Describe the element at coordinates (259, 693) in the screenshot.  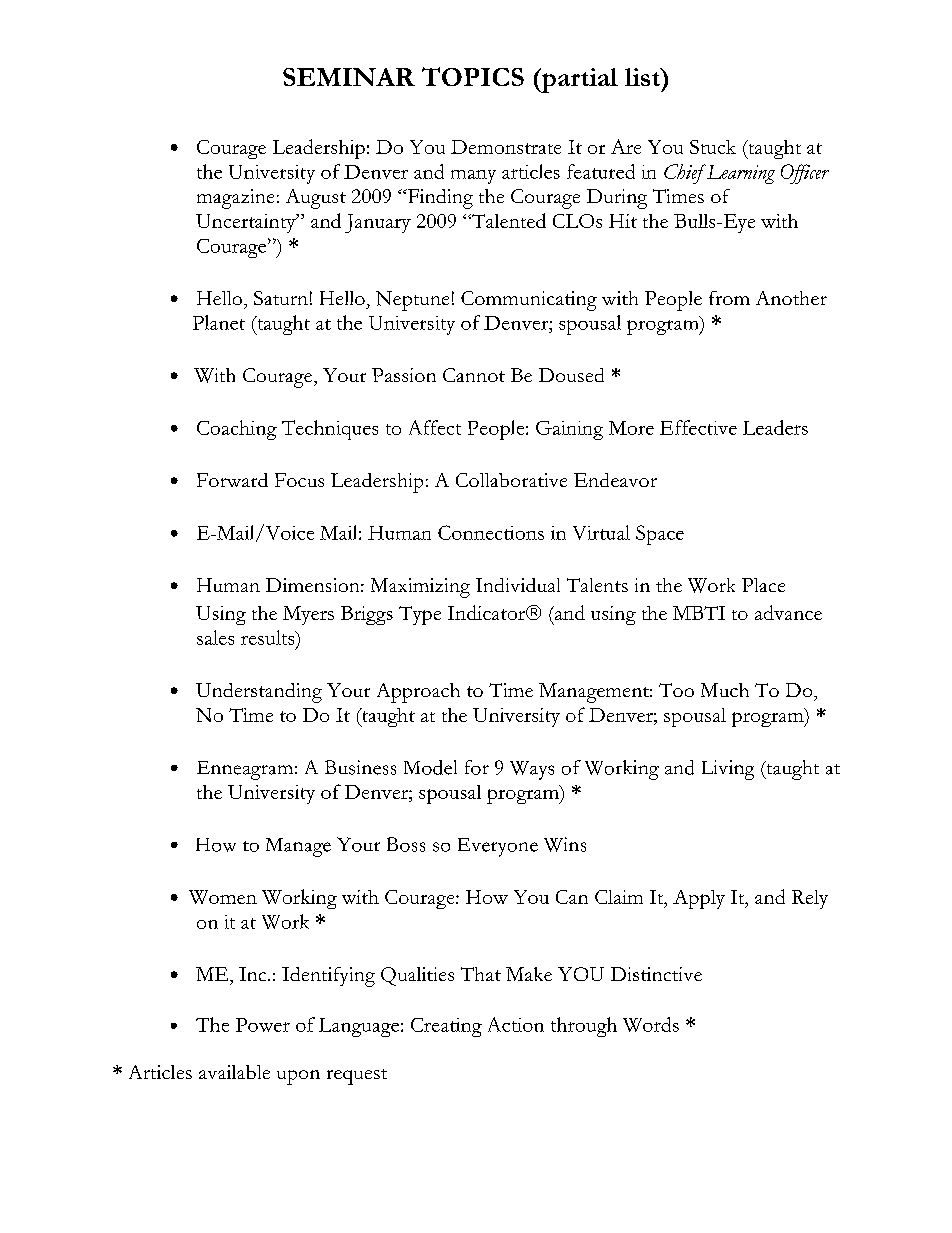
I see `Understanding` at that location.
